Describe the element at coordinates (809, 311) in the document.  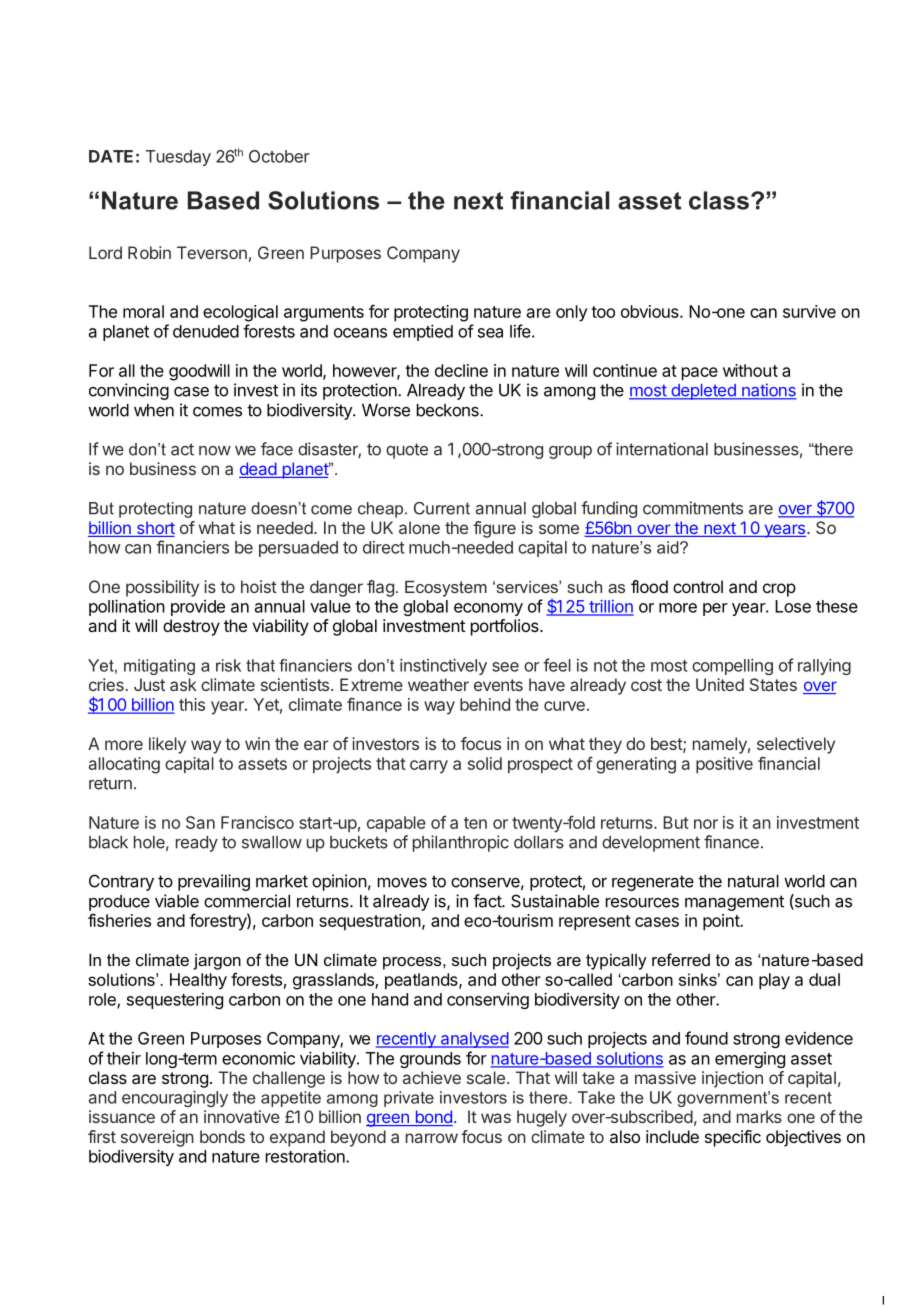
I see `survive` at that location.
